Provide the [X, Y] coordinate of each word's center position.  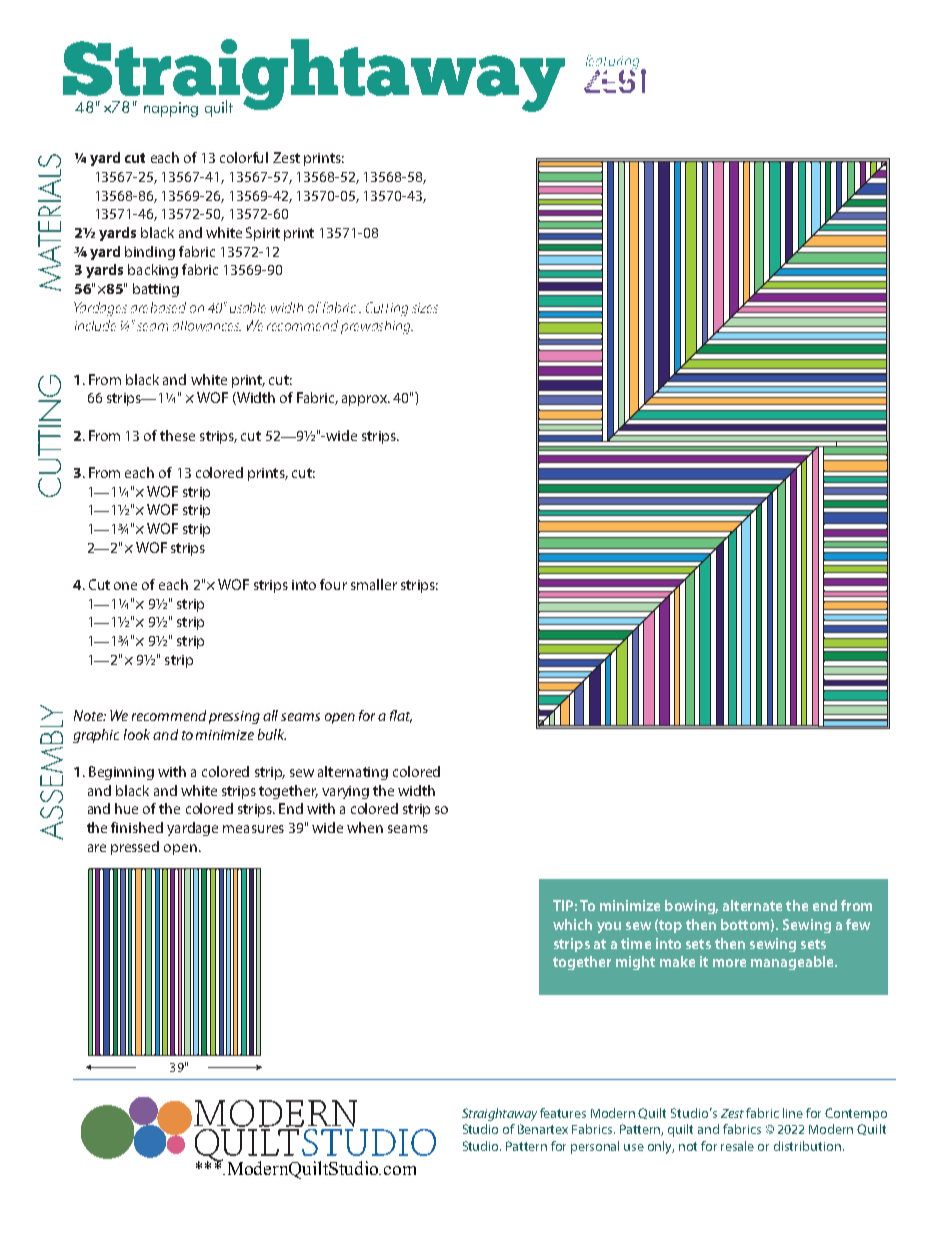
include [95, 325]
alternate [752, 905]
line [793, 1113]
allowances [207, 326]
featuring [612, 63]
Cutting [387, 309]
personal [595, 1147]
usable [248, 307]
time [636, 943]
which [572, 924]
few [858, 924]
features [563, 1113]
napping [171, 109]
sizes [425, 308]
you [609, 927]
